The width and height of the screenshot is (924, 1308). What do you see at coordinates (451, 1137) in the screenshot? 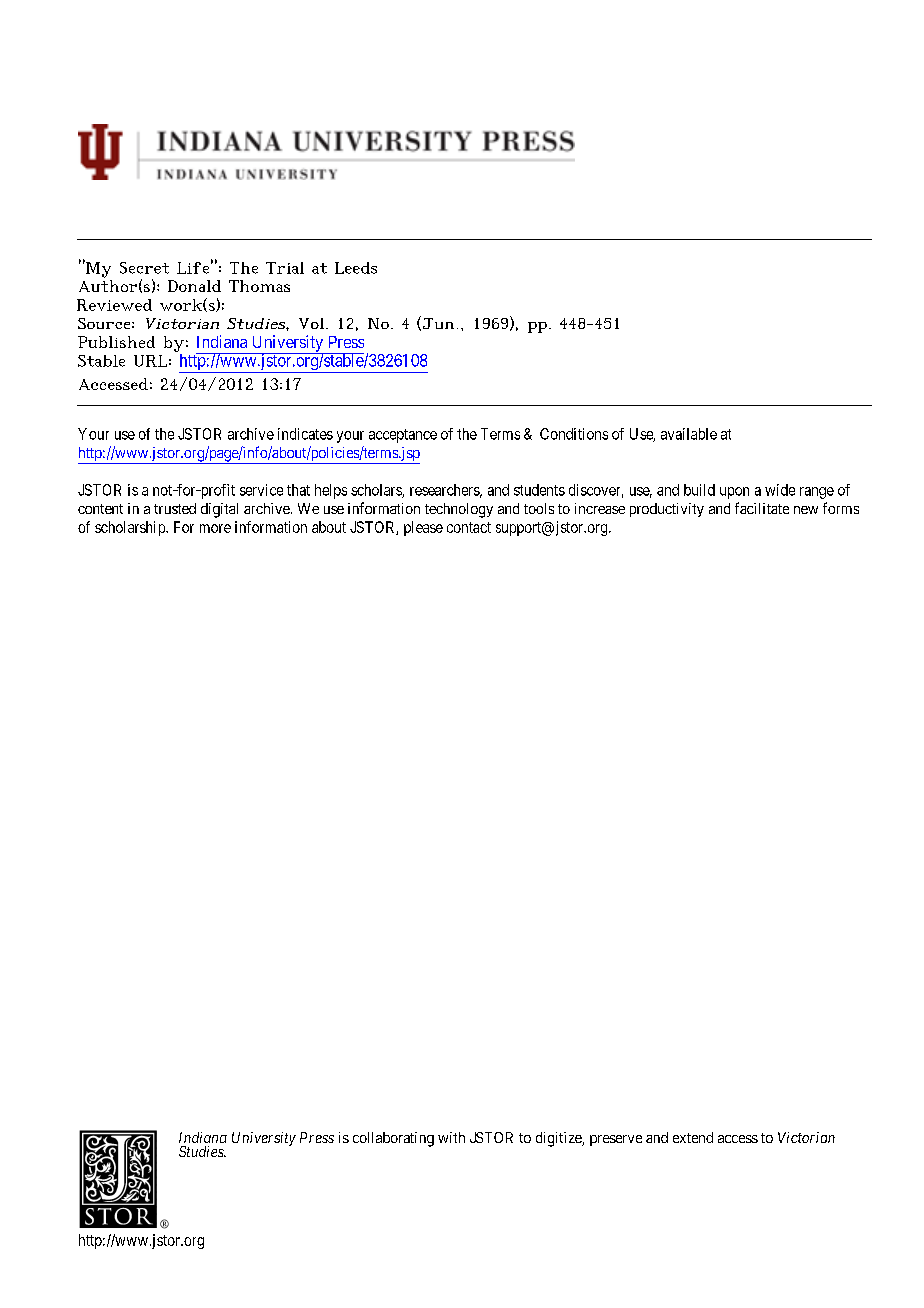
I see `with` at bounding box center [451, 1137].
